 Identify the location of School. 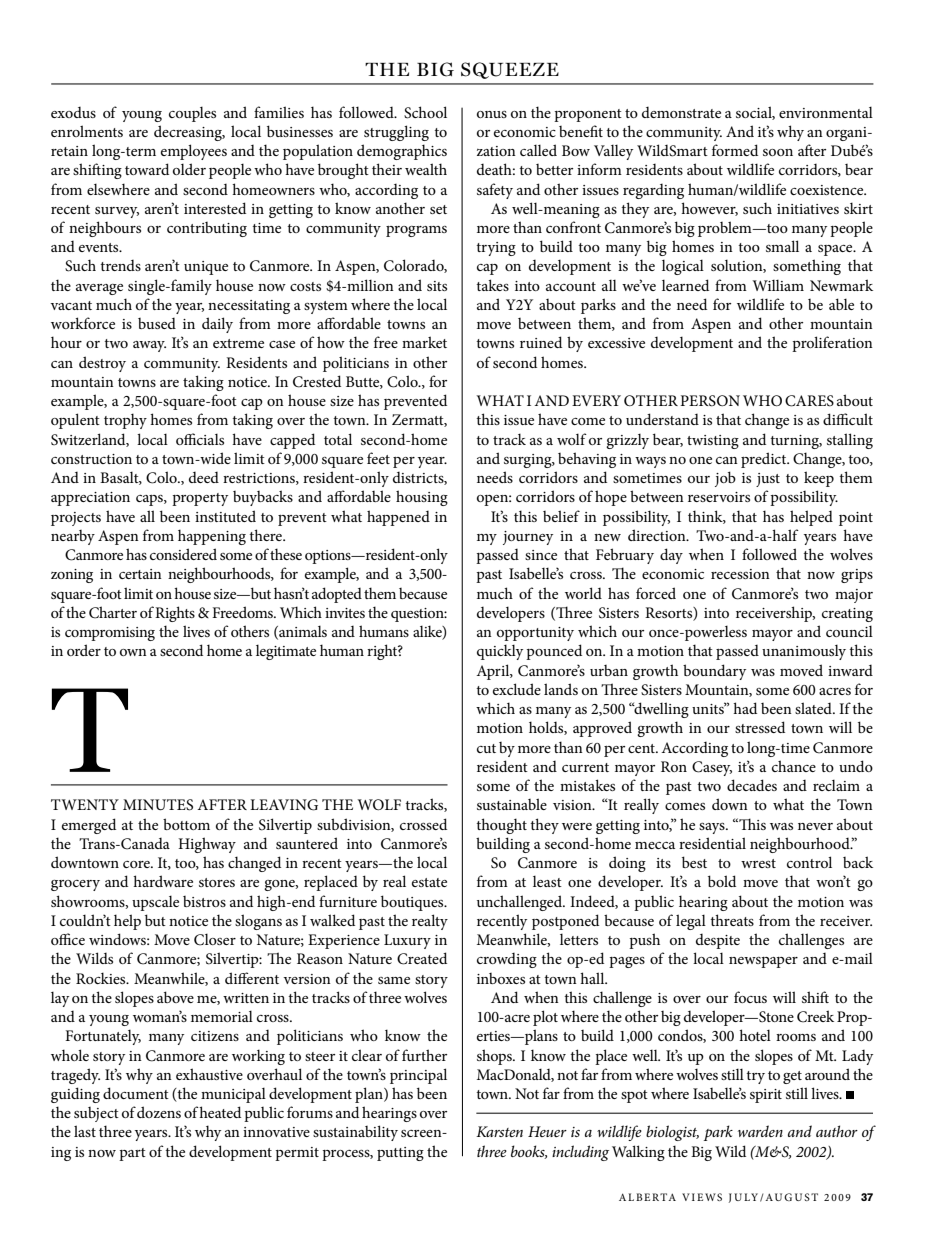
(425, 112).
